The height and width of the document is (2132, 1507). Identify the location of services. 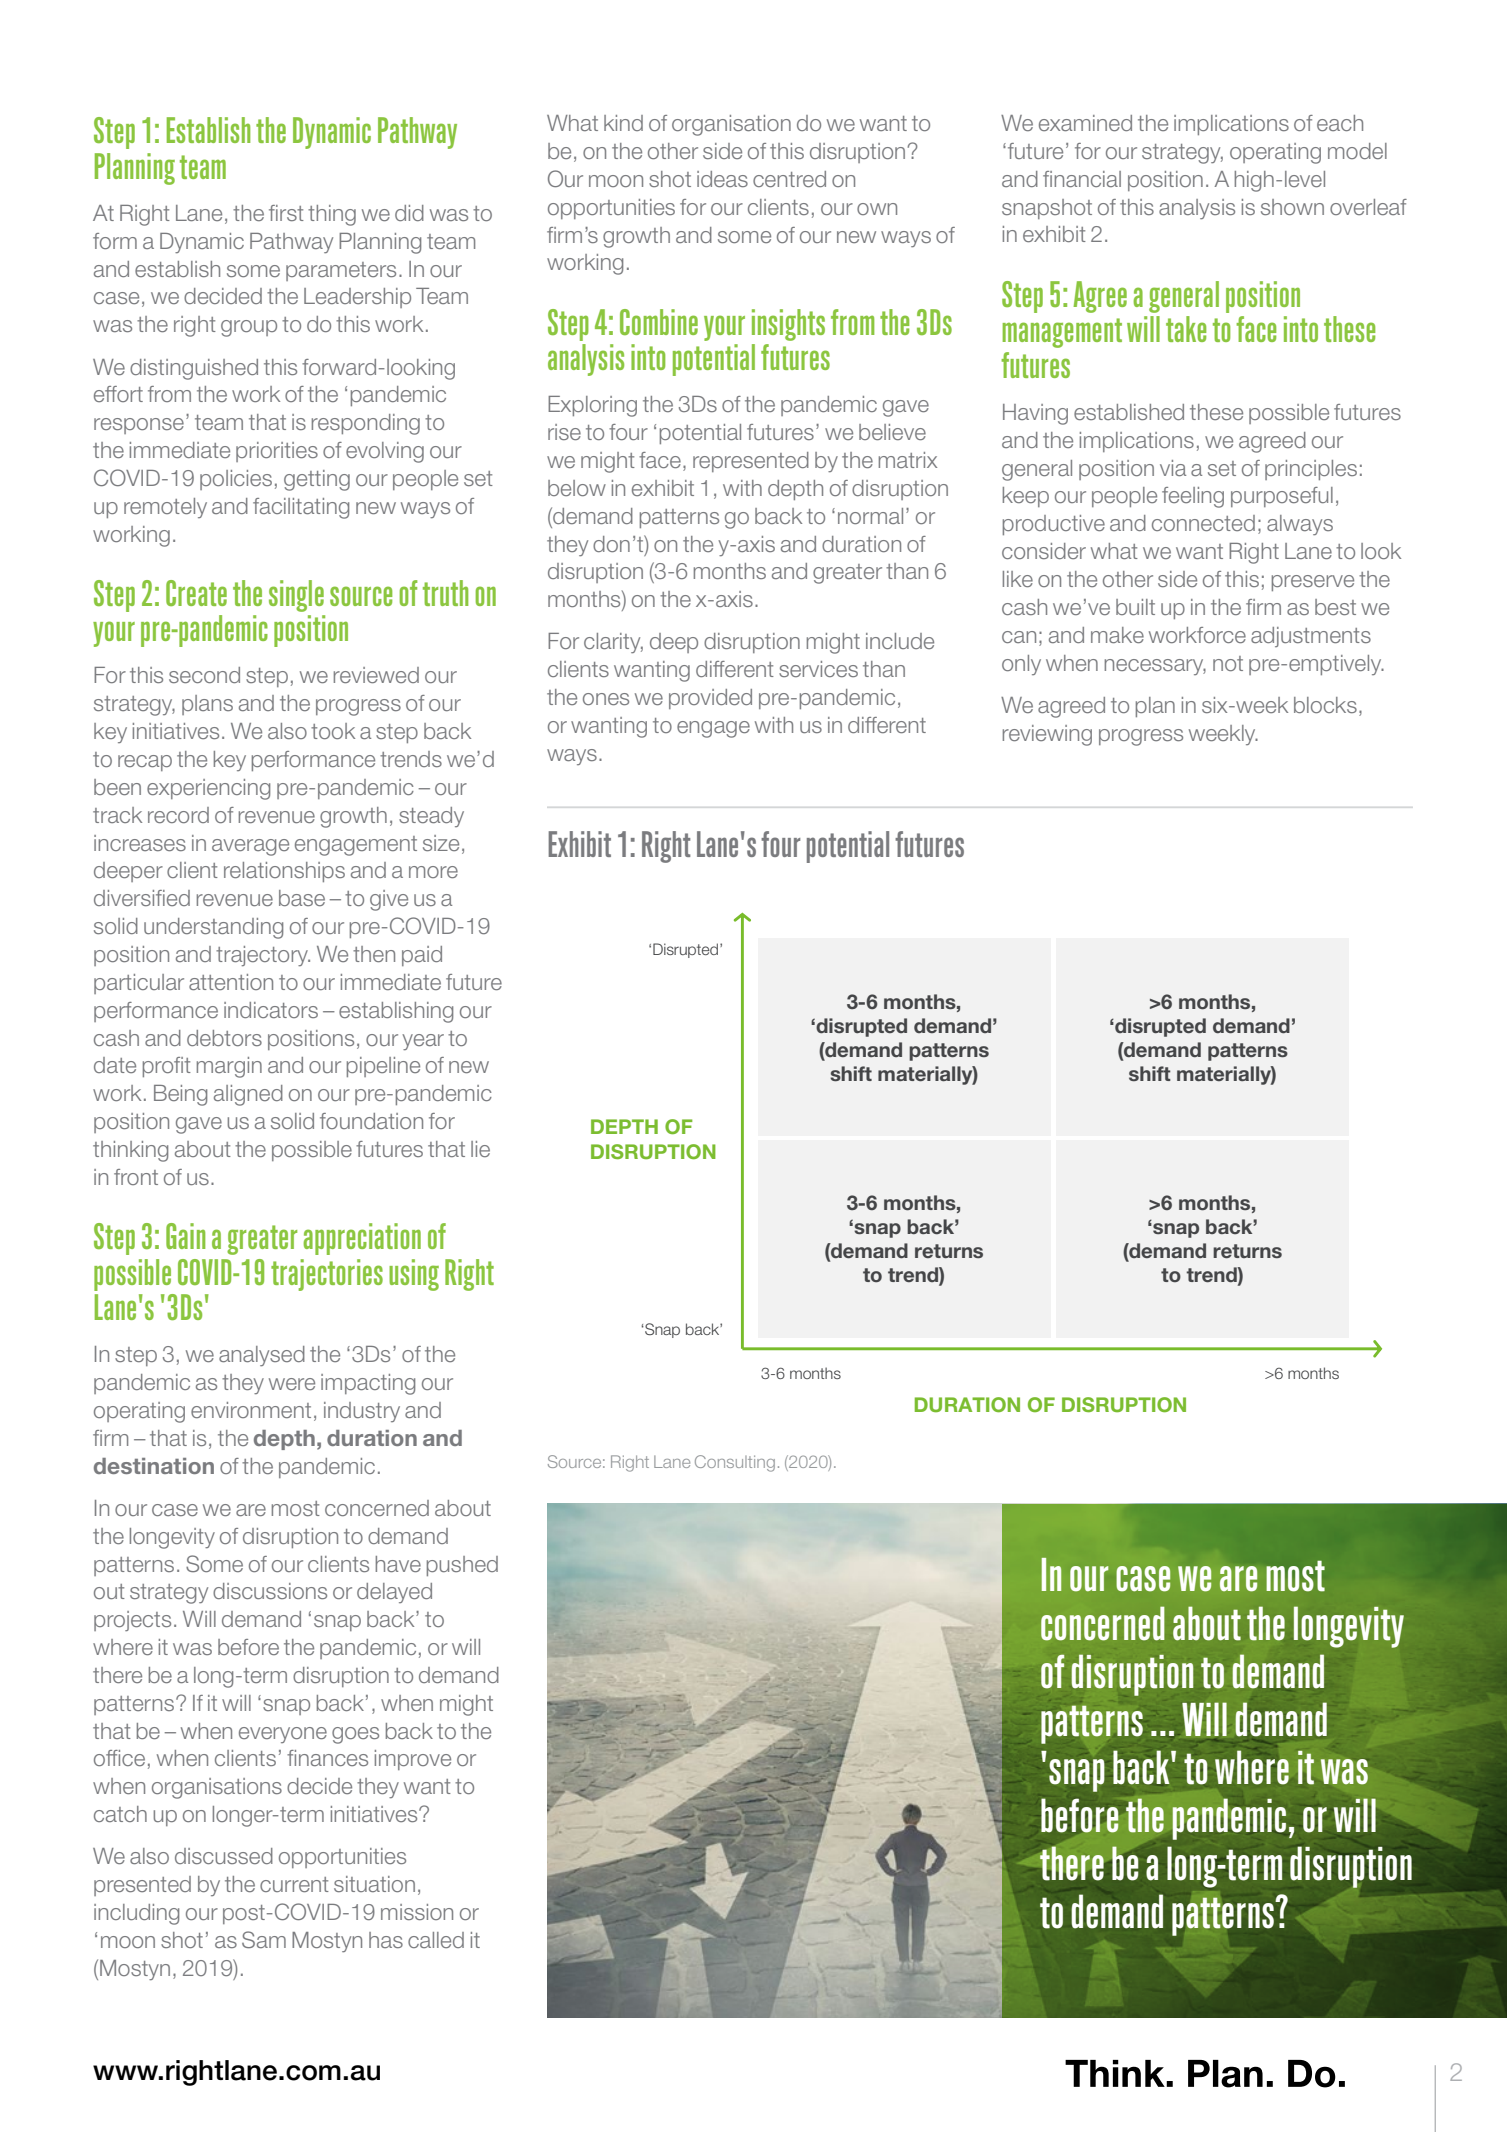
(818, 669).
